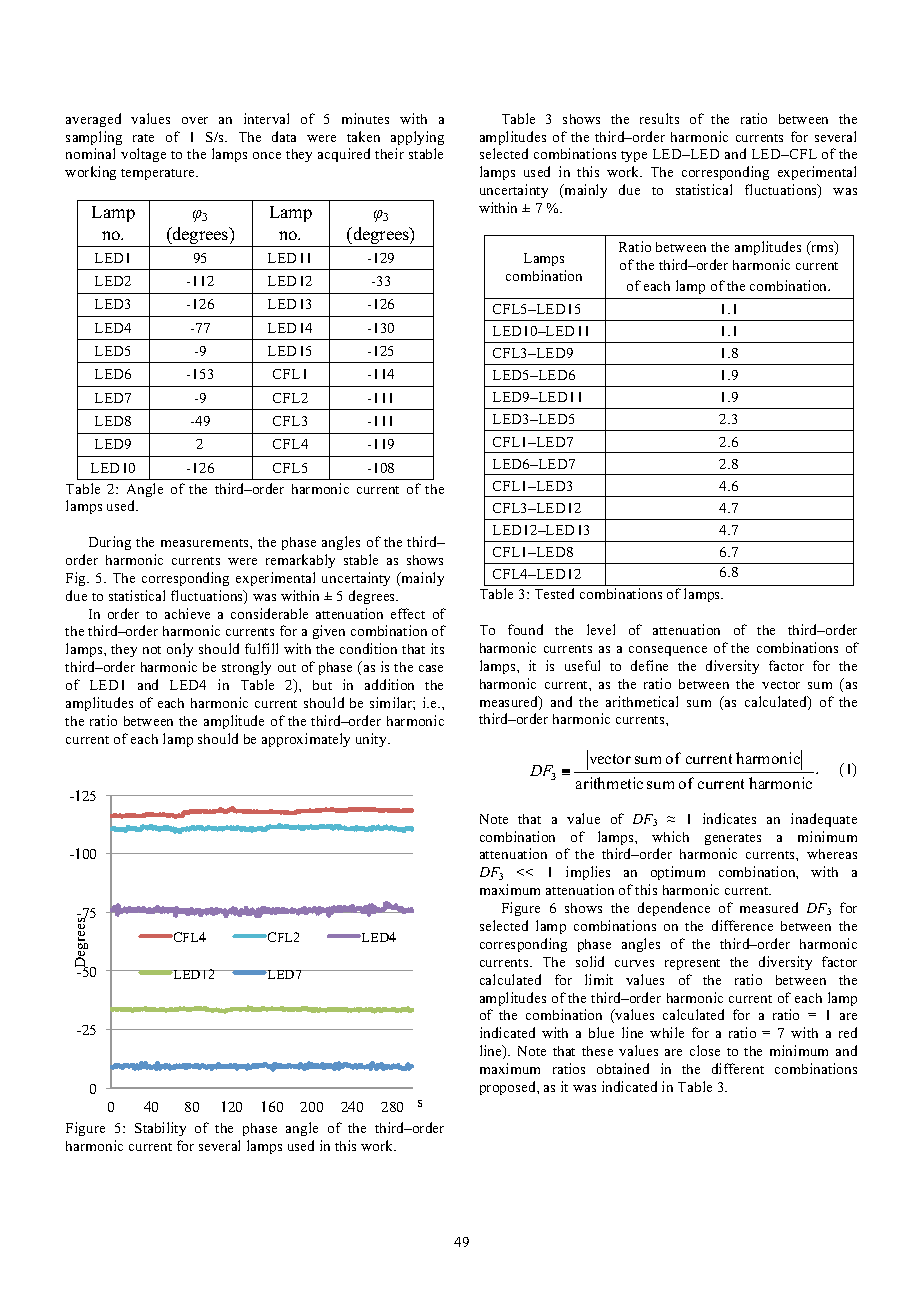 This page has width=924, height=1308. Describe the element at coordinates (588, 873) in the page. I see `implies` at that location.
